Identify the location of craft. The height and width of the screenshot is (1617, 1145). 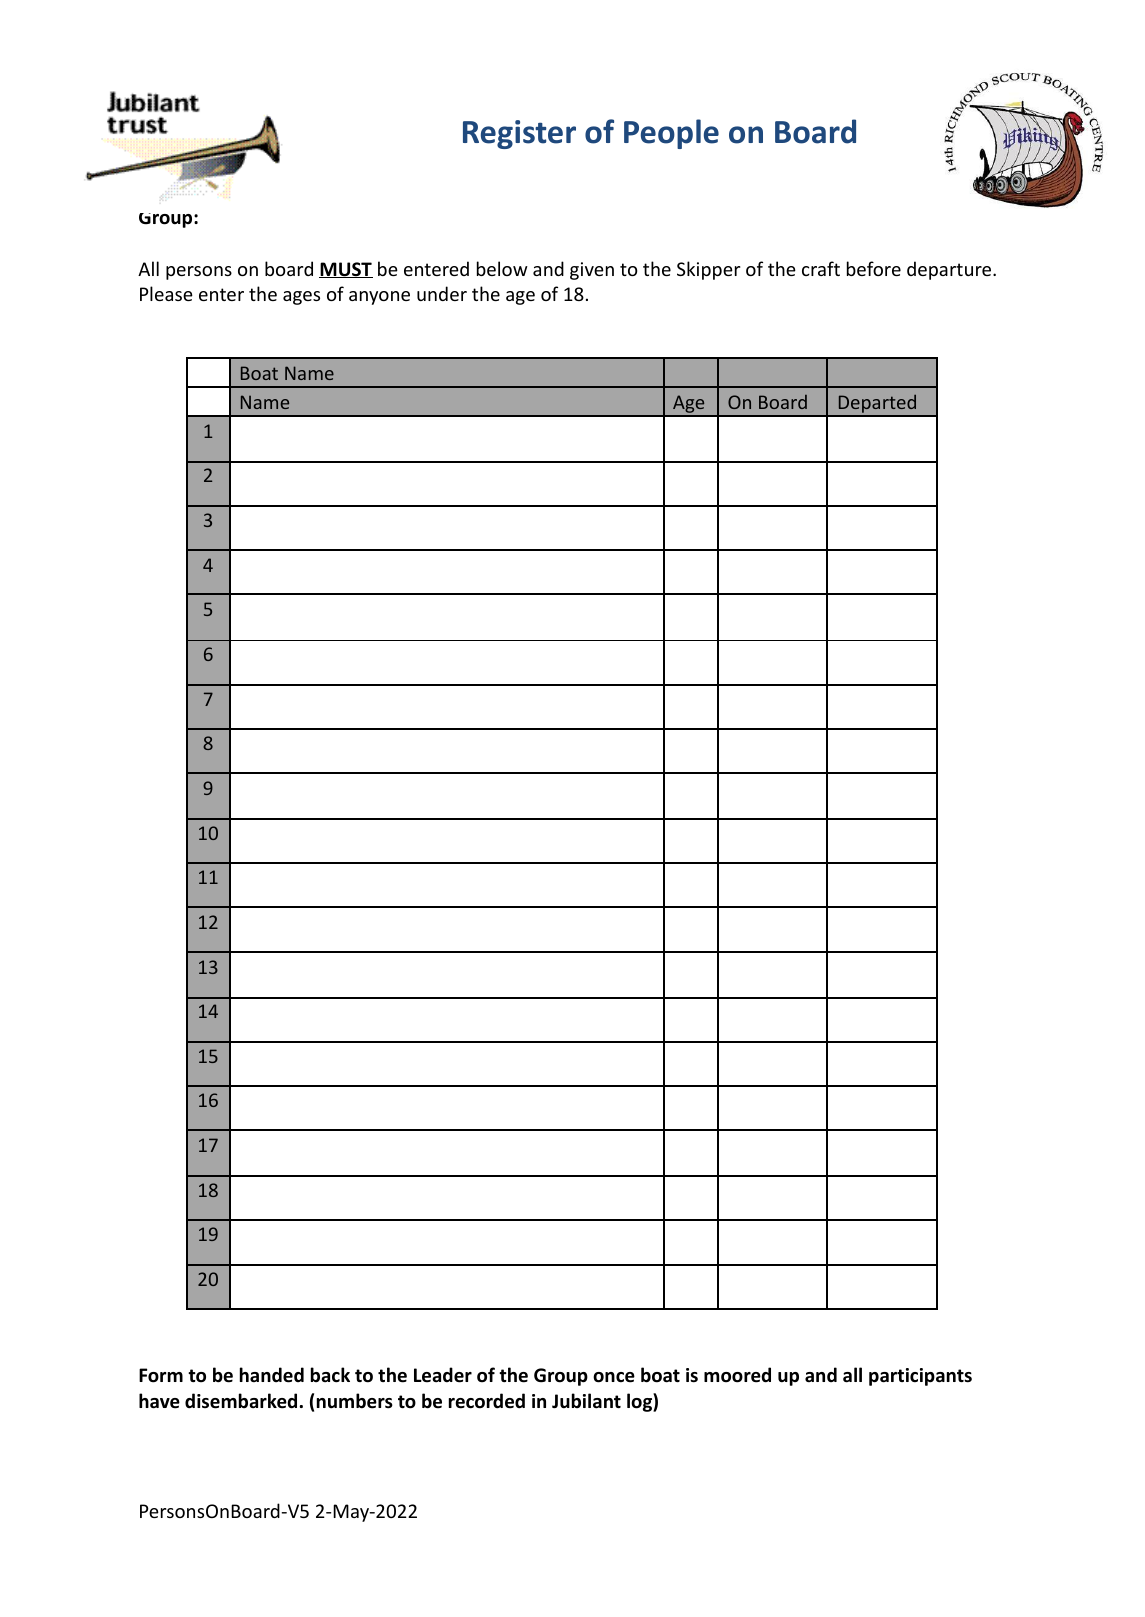
(821, 268).
